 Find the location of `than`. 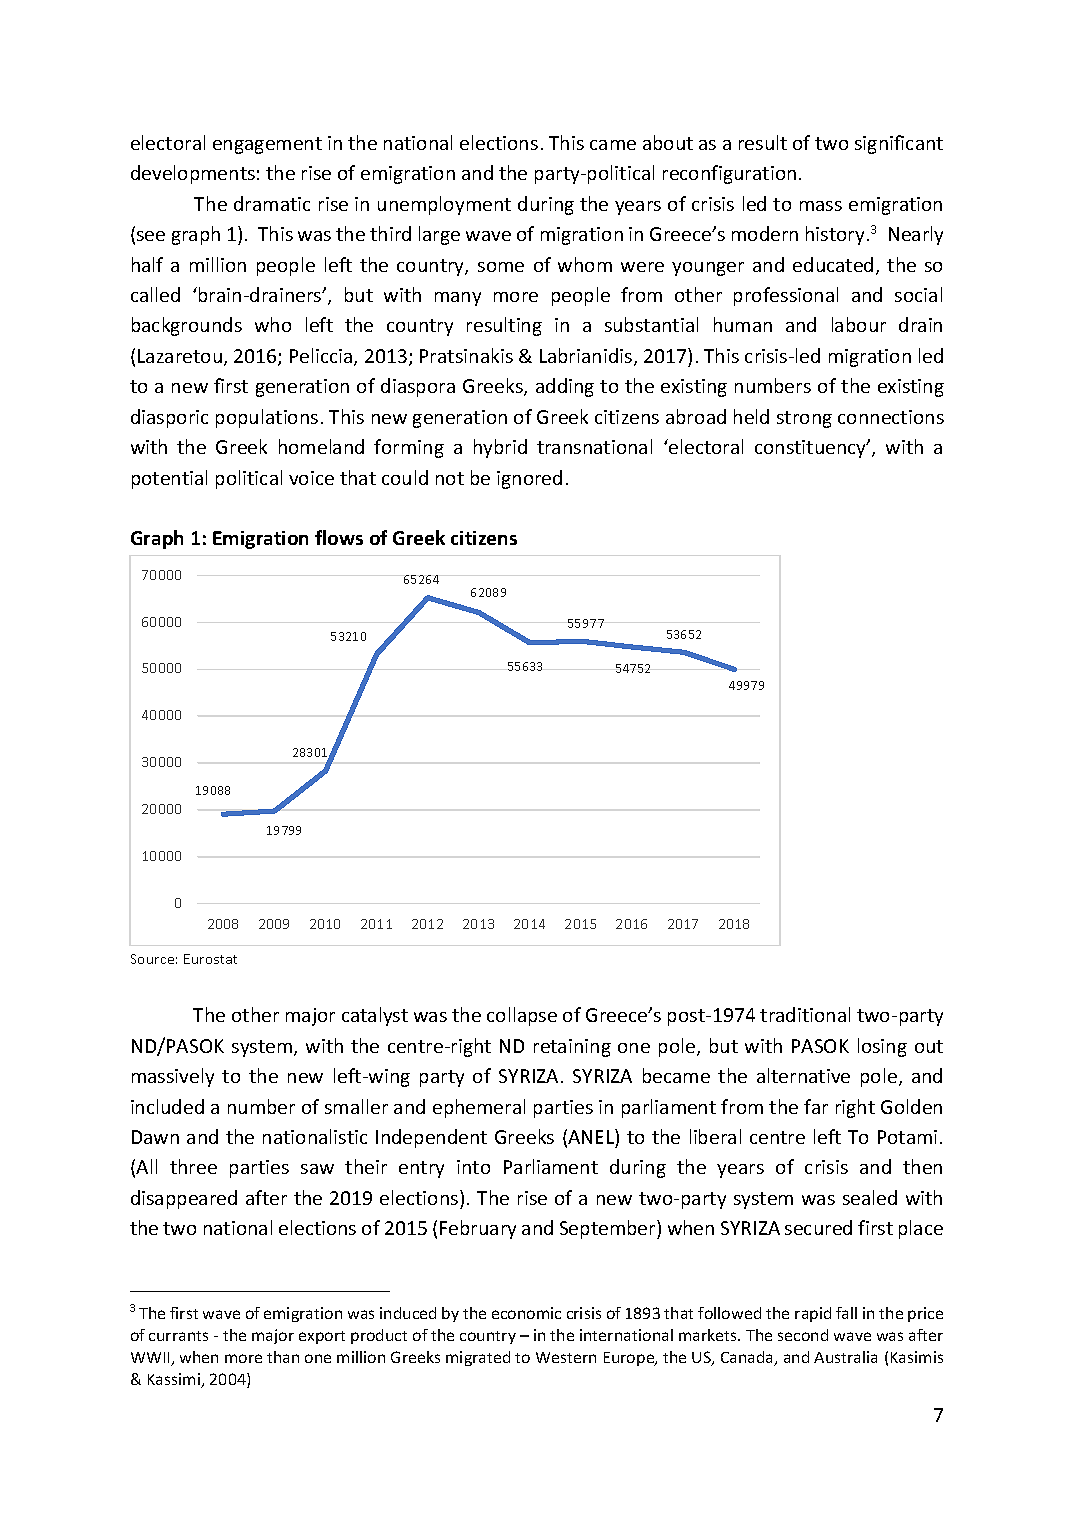

than is located at coordinates (283, 1357).
